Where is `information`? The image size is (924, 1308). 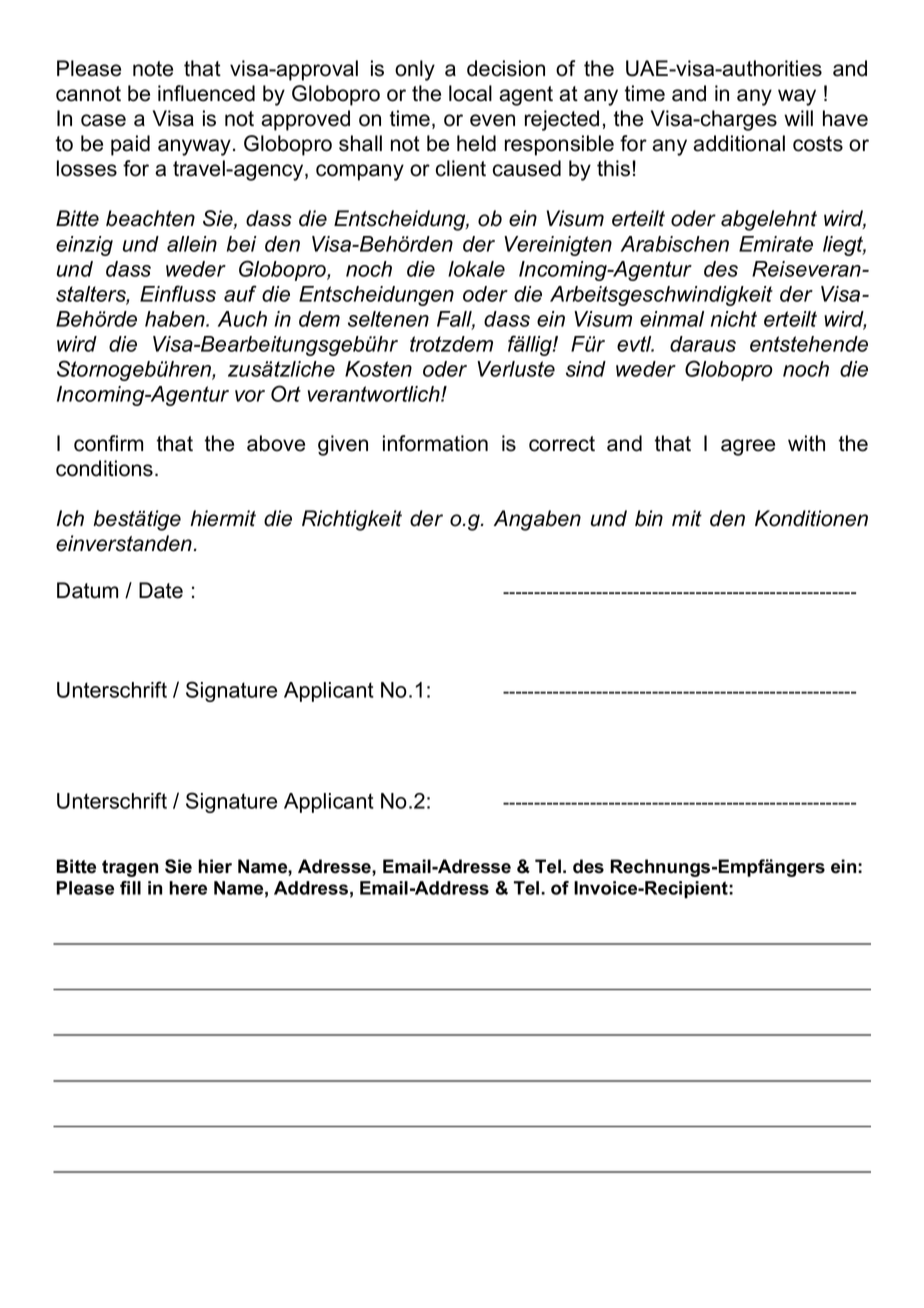
information is located at coordinates (435, 443).
